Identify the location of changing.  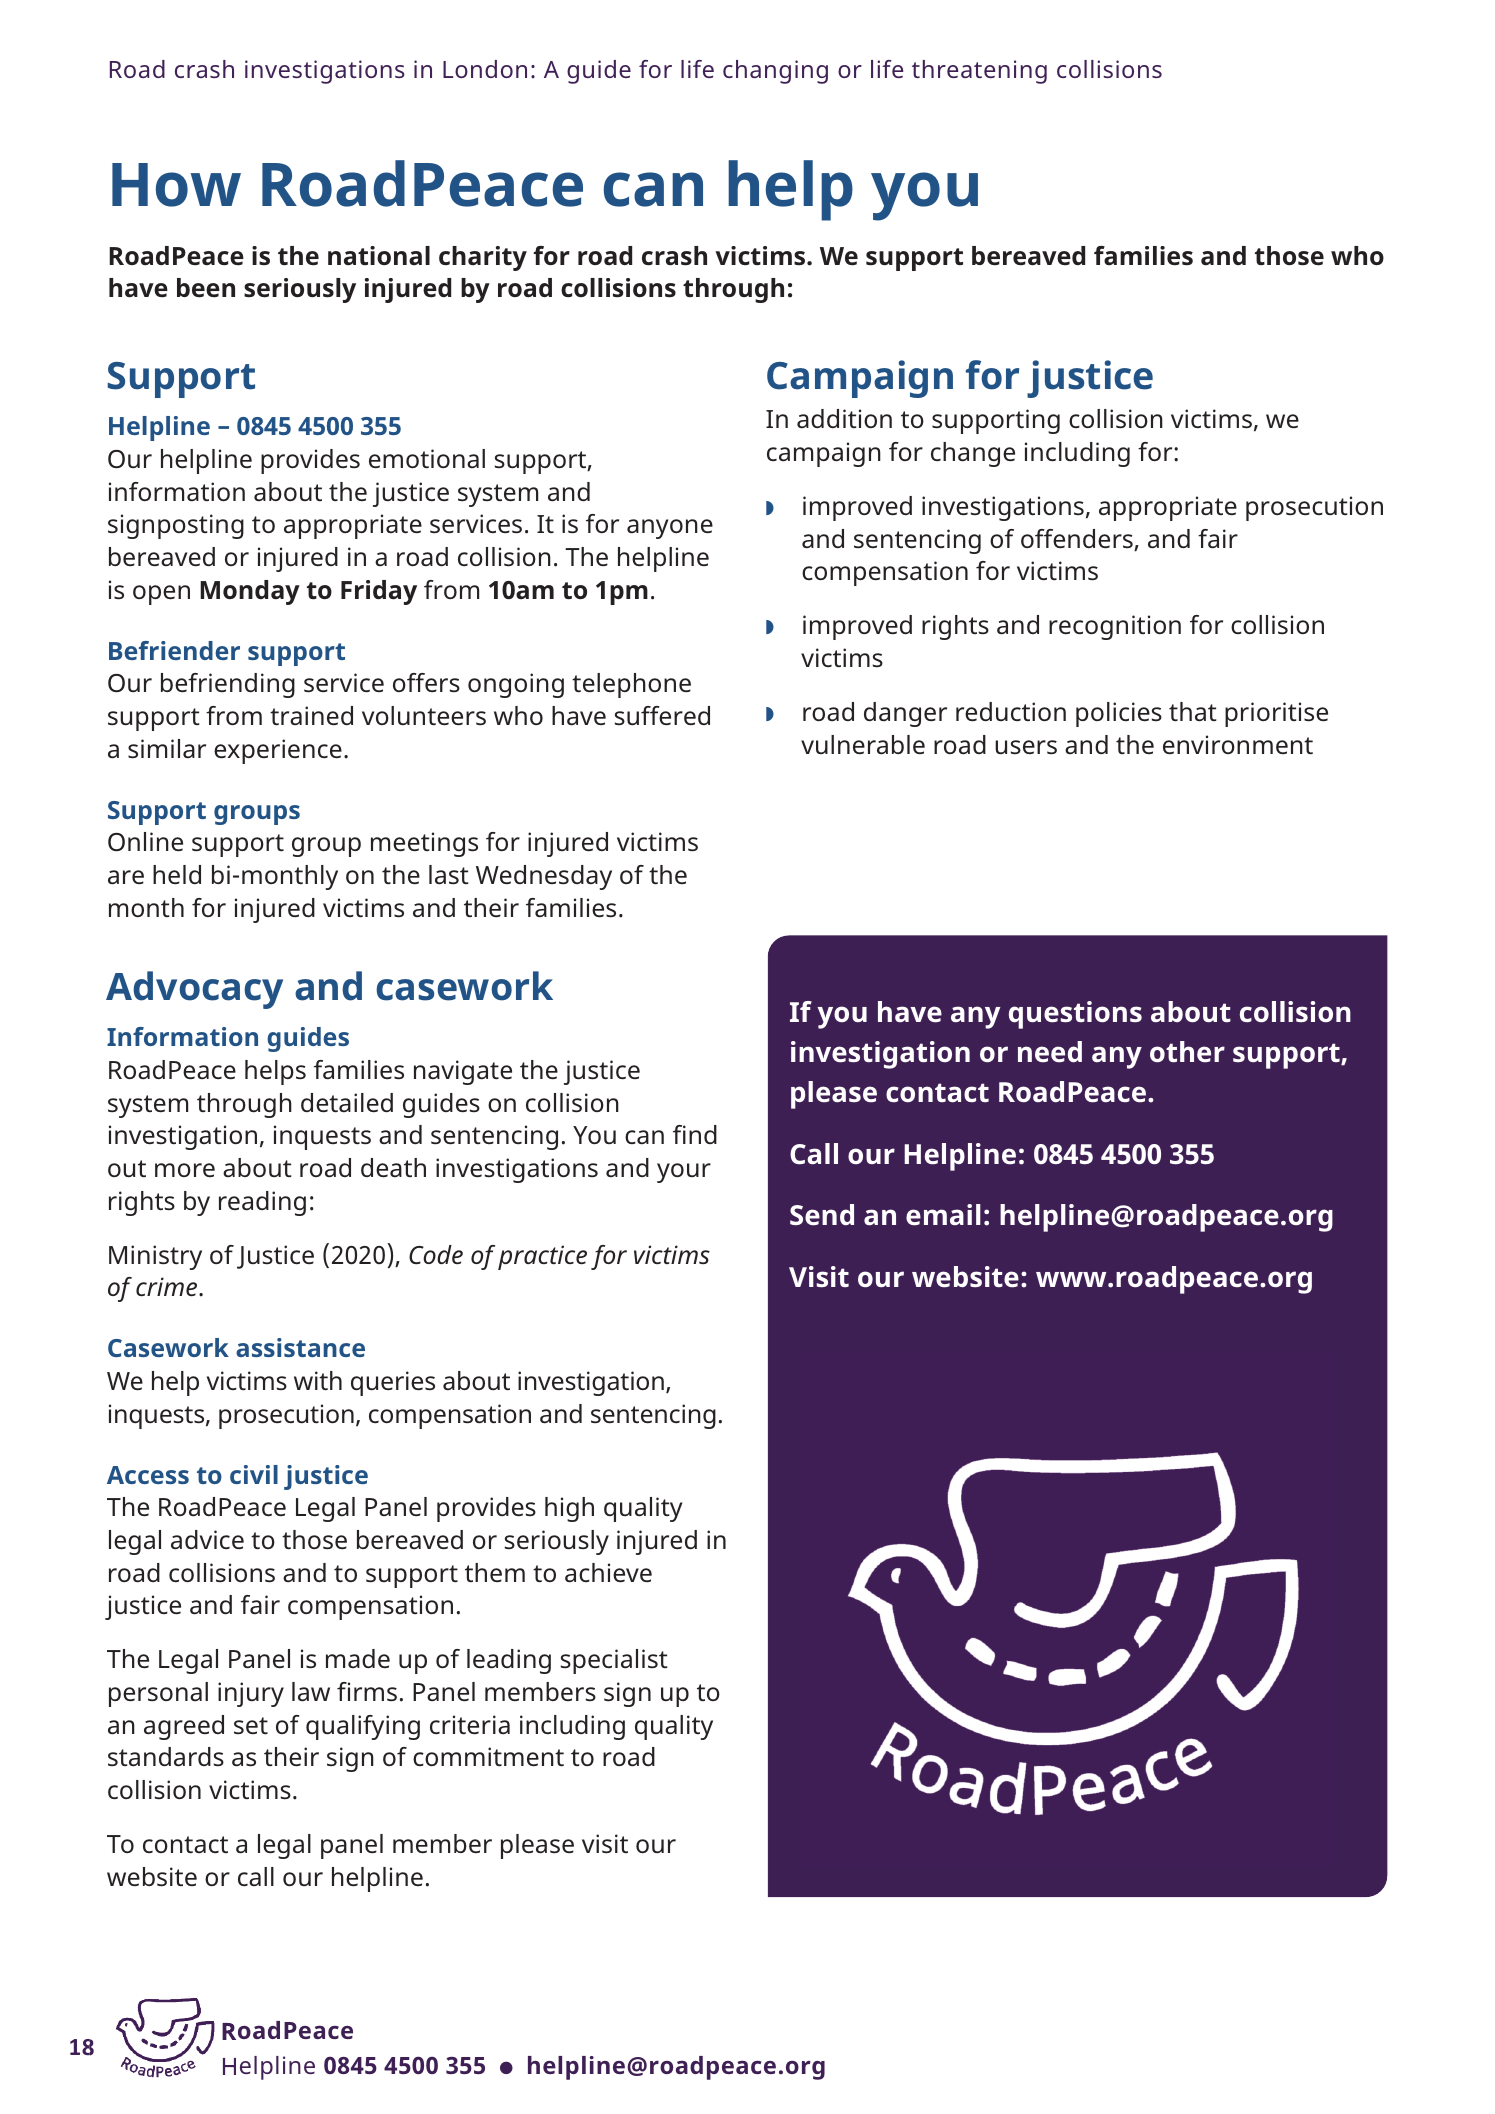
(775, 72).
